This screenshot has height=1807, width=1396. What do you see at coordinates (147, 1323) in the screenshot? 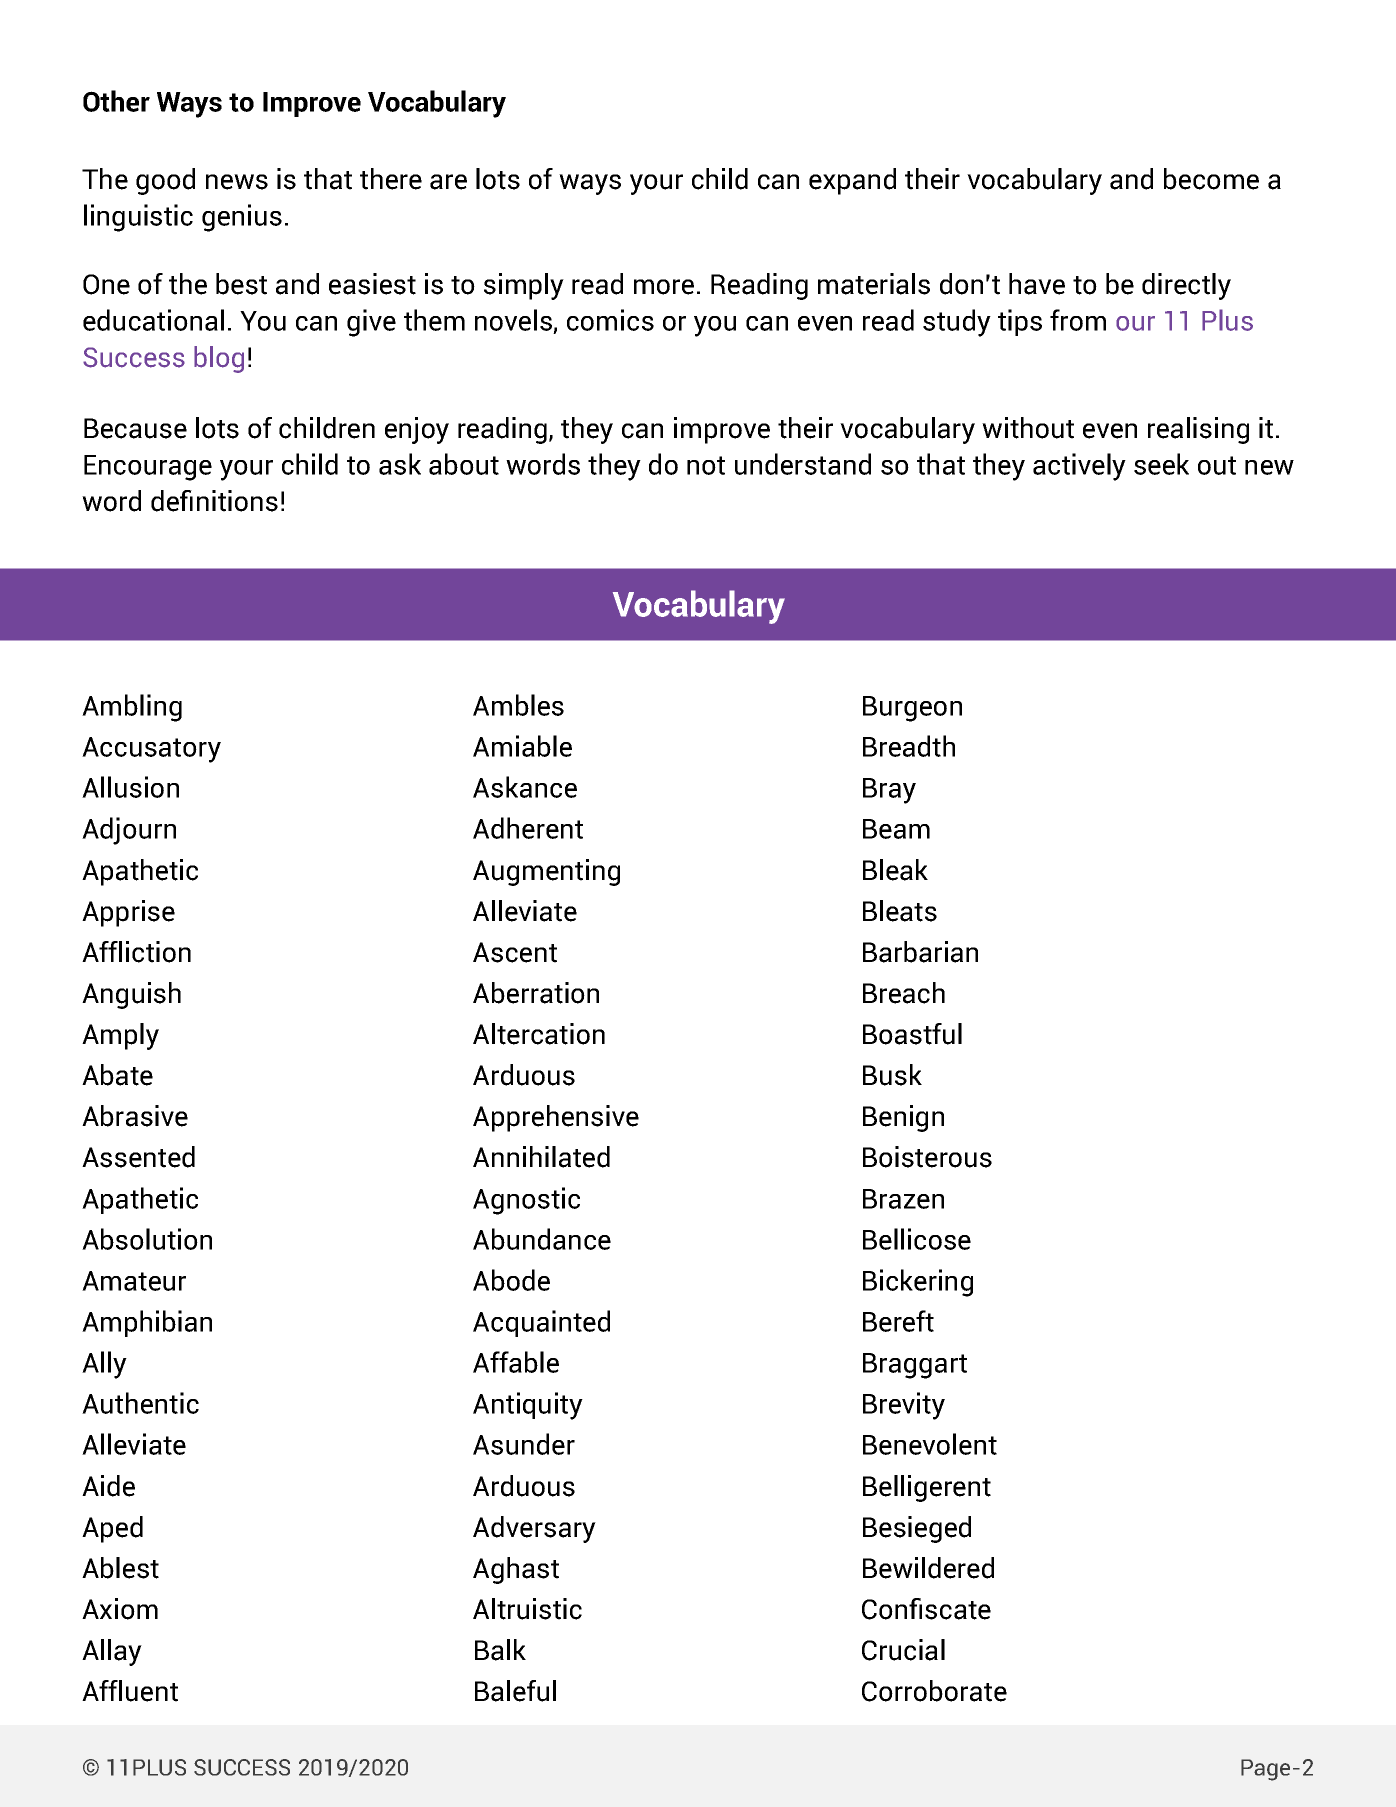
I see `Amphibian` at bounding box center [147, 1323].
